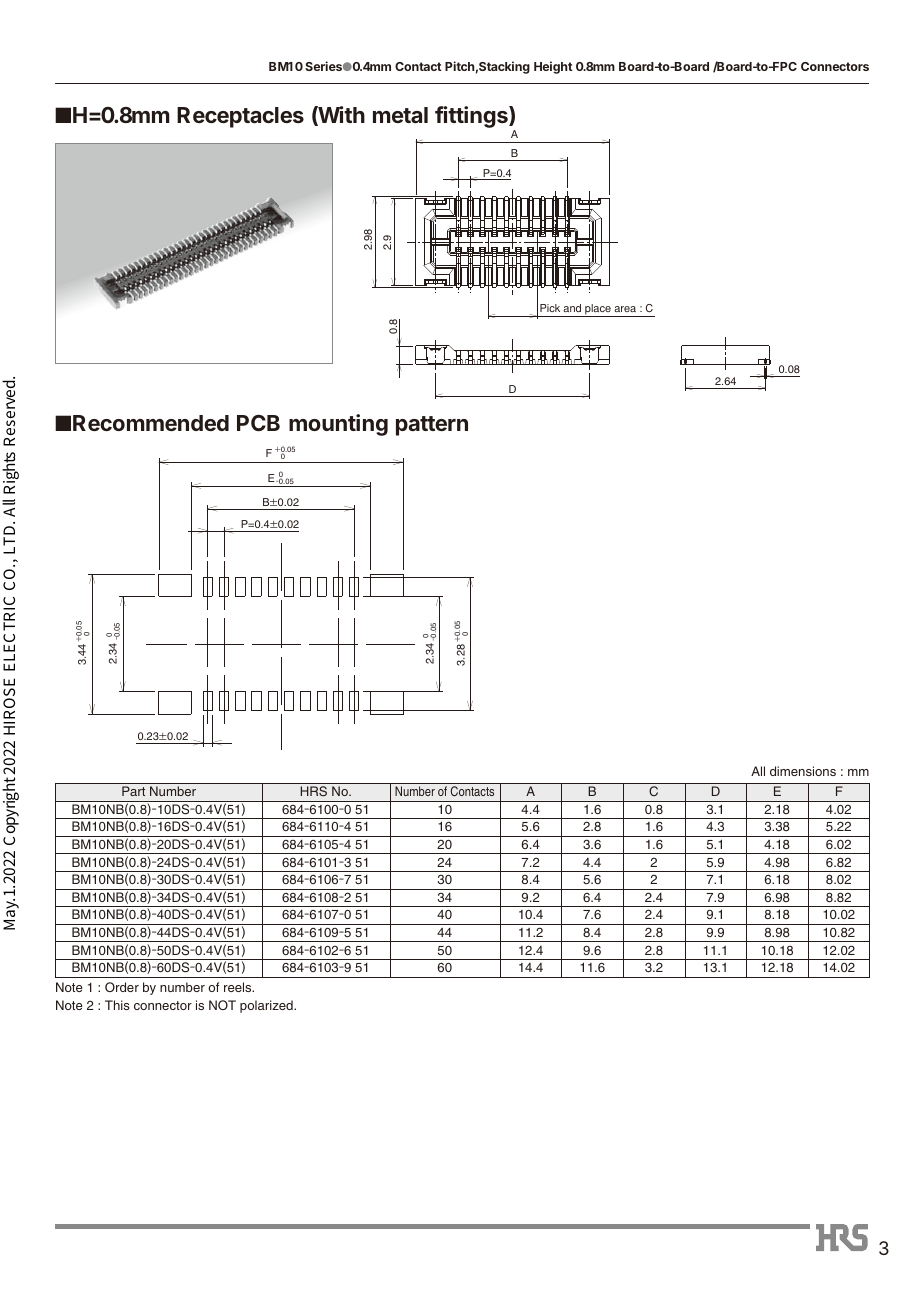  What do you see at coordinates (258, 423) in the screenshot?
I see `PCB` at bounding box center [258, 423].
